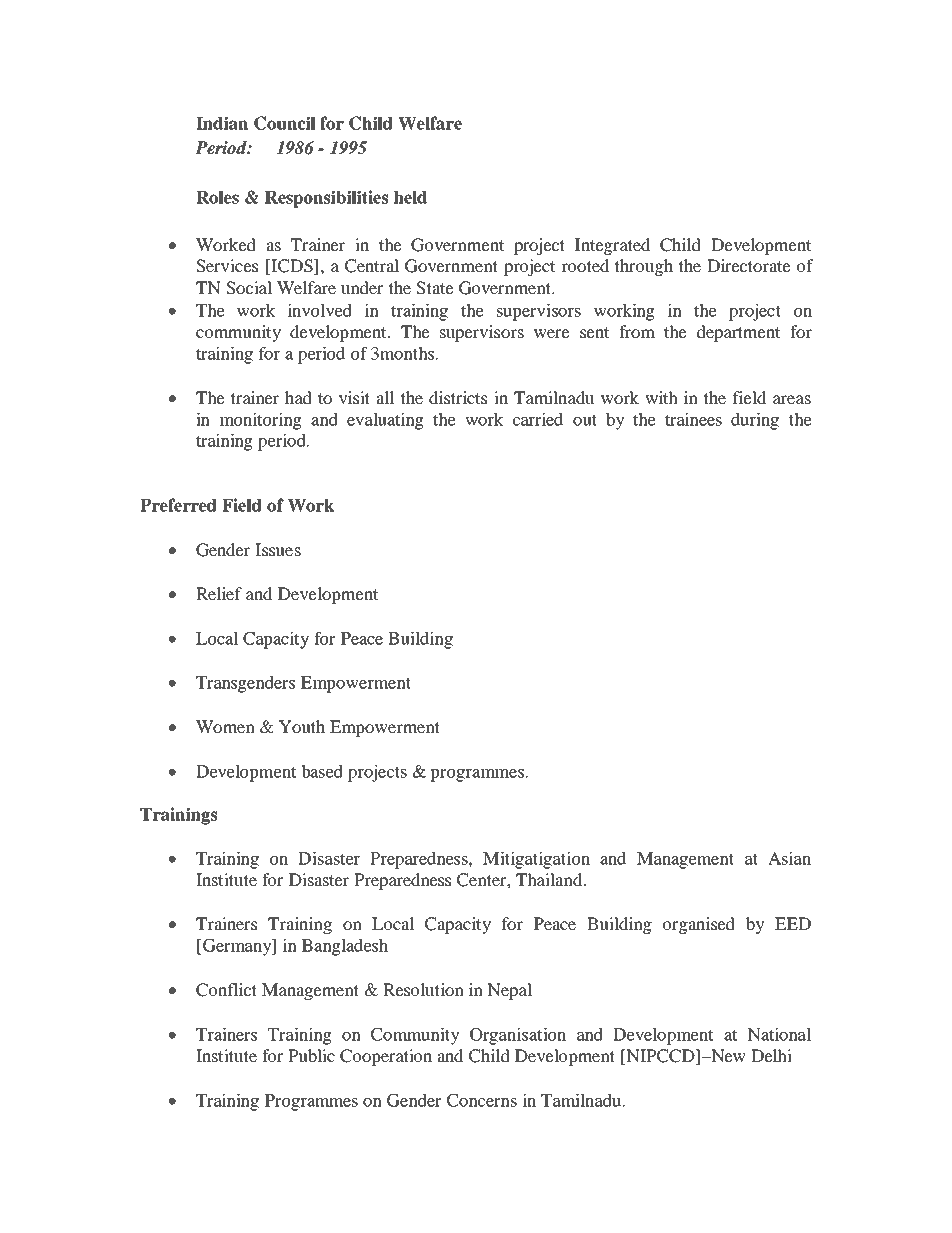  What do you see at coordinates (749, 265) in the screenshot?
I see `Directorate` at bounding box center [749, 265].
